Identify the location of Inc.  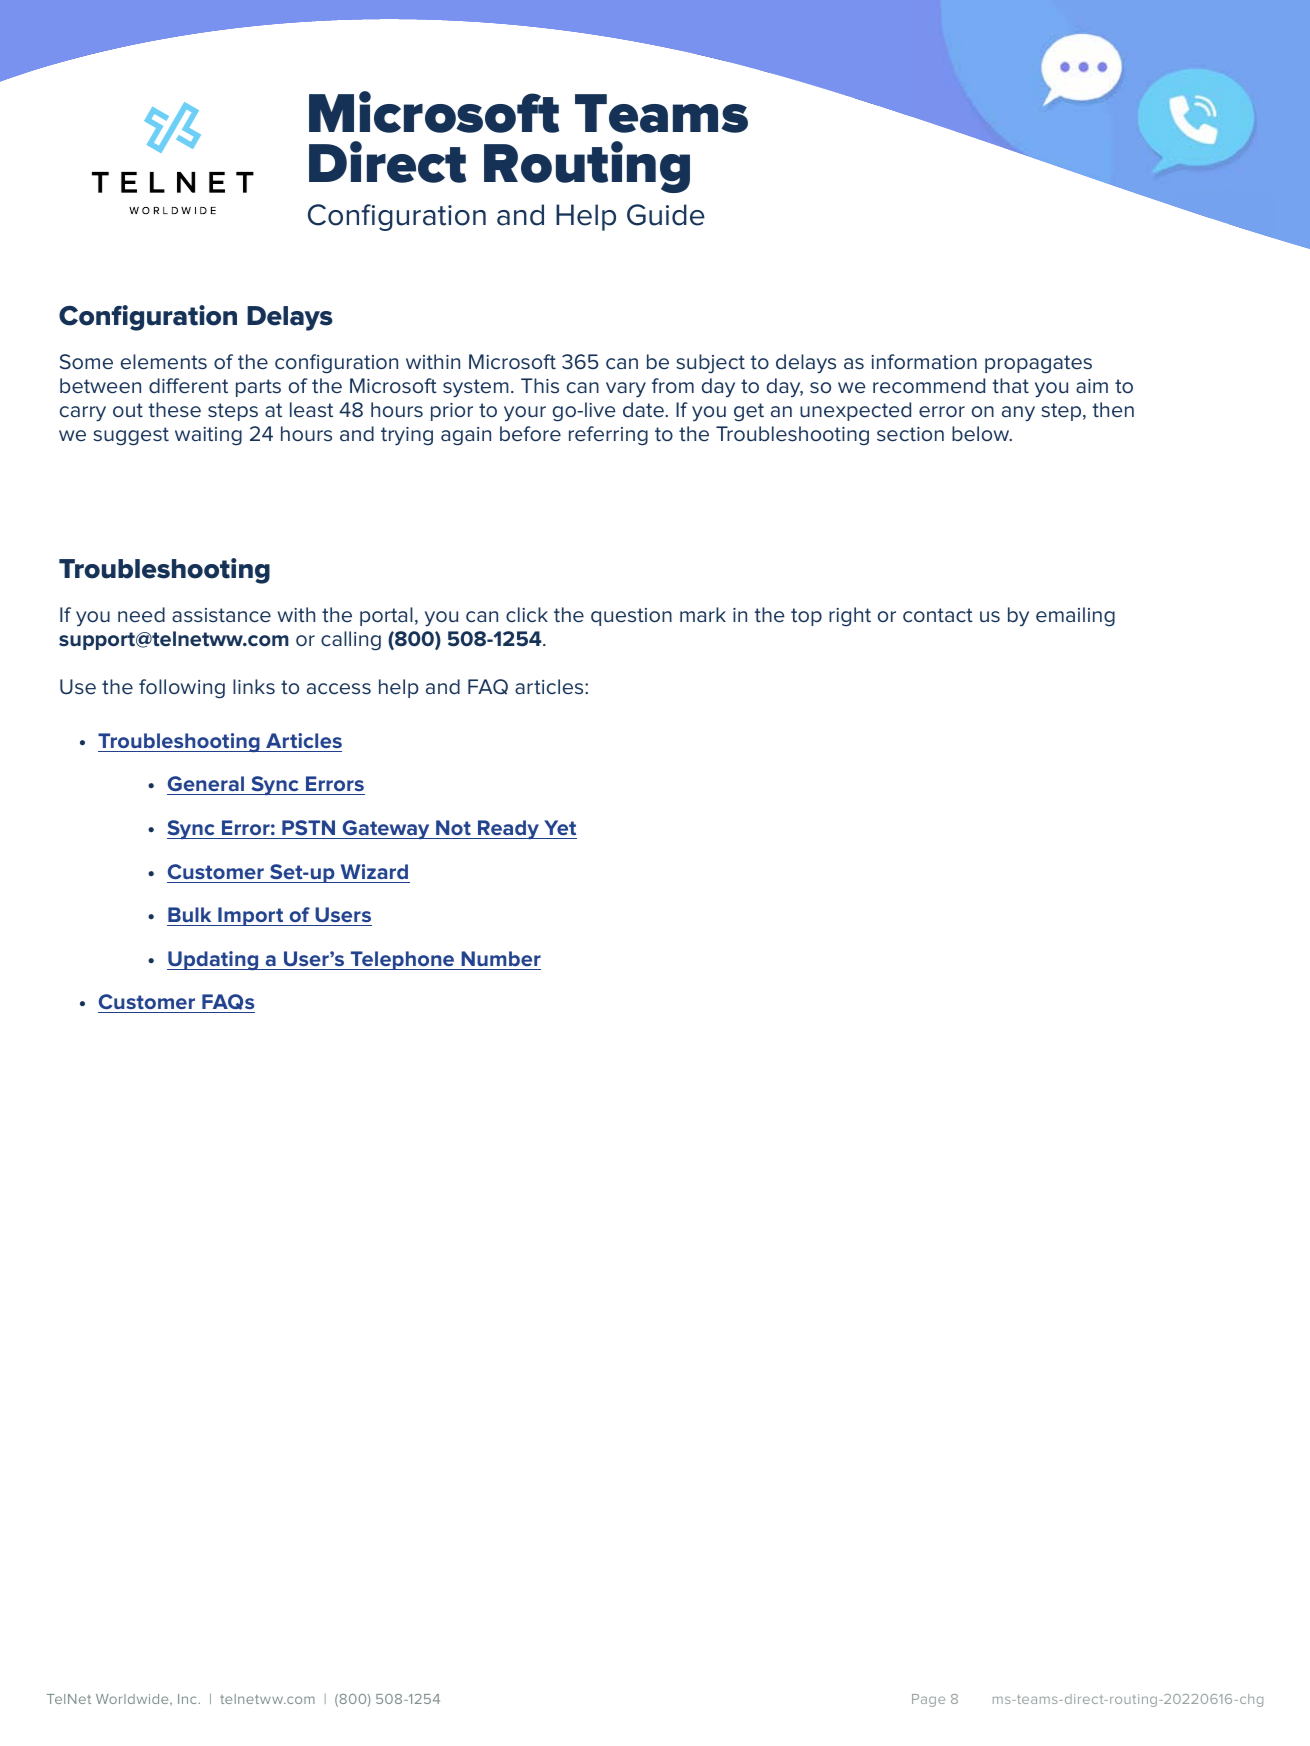
(188, 1699).
